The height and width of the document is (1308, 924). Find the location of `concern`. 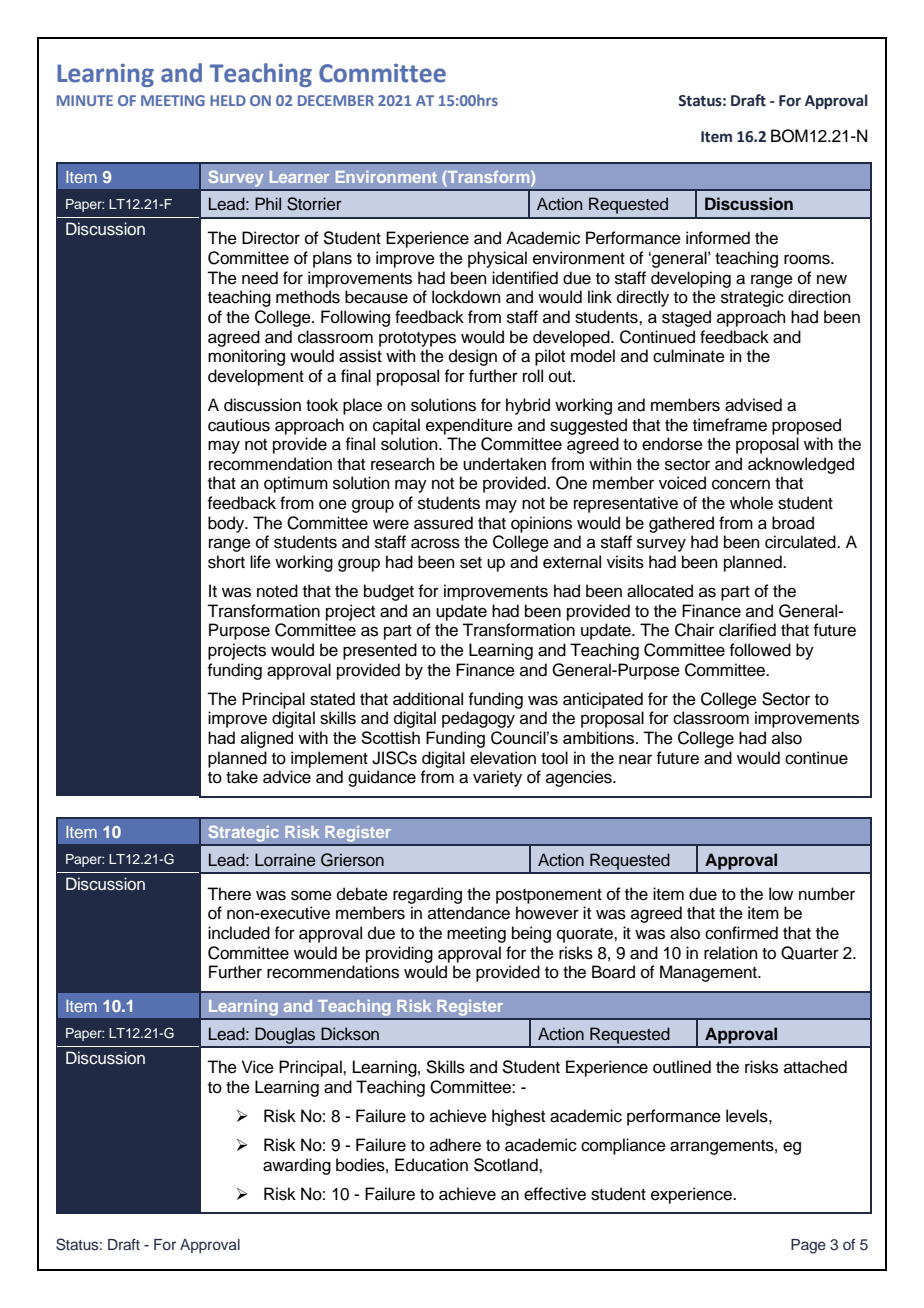

concern is located at coordinates (741, 484).
